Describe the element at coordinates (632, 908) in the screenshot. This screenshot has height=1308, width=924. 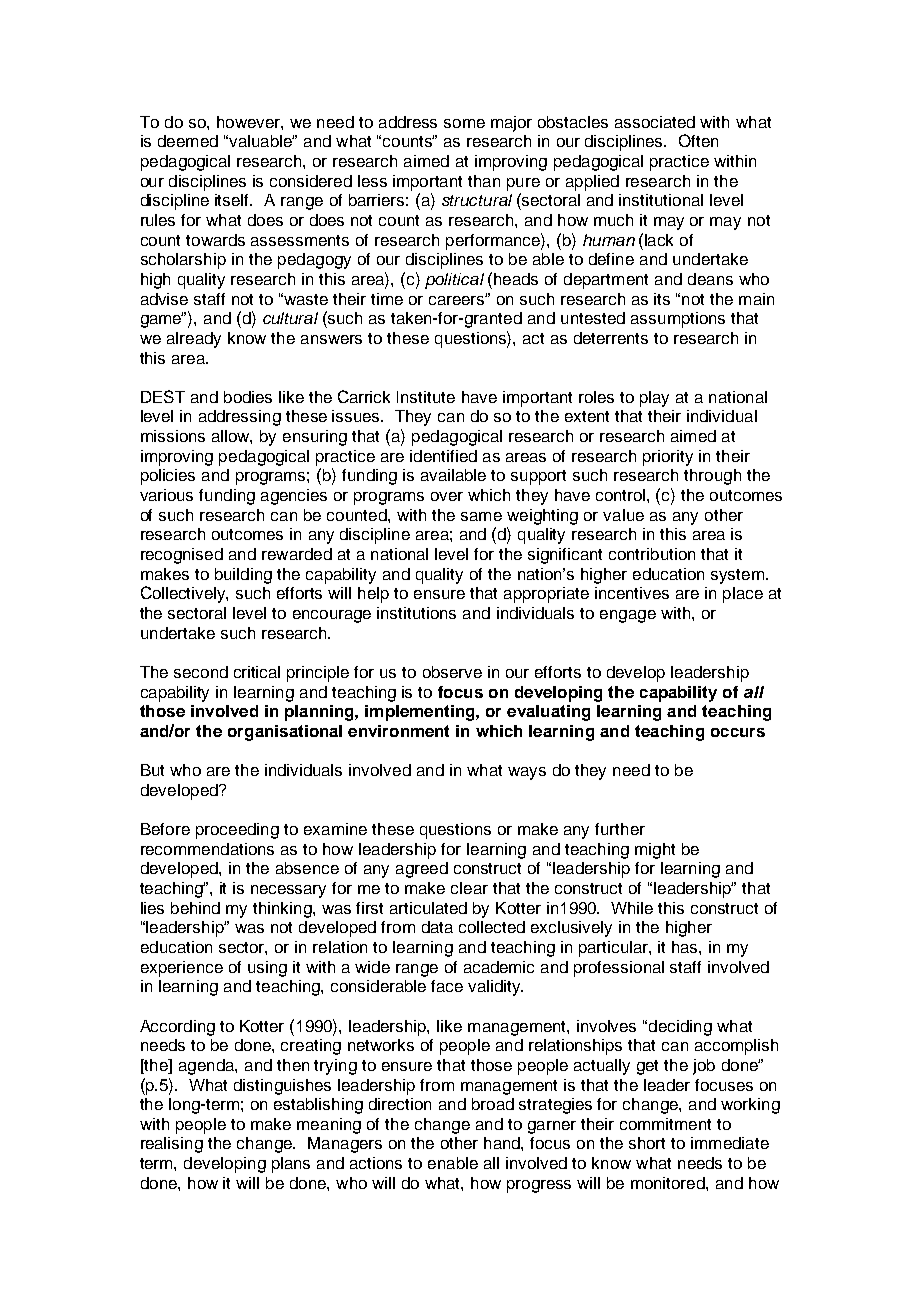
I see `While` at that location.
